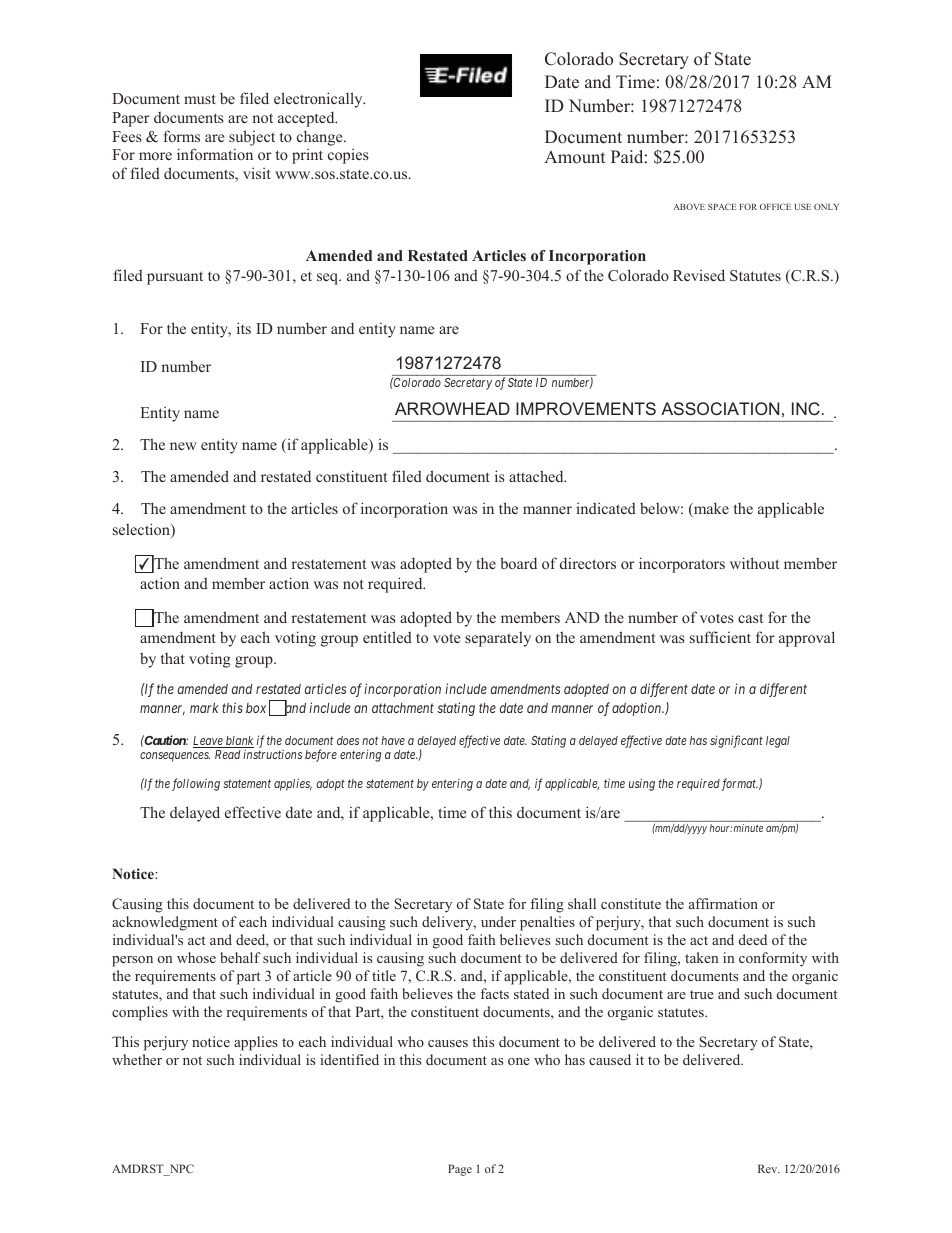 Image resolution: width=952 pixels, height=1233 pixels. What do you see at coordinates (137, 1059) in the screenshot?
I see `whether` at bounding box center [137, 1059].
